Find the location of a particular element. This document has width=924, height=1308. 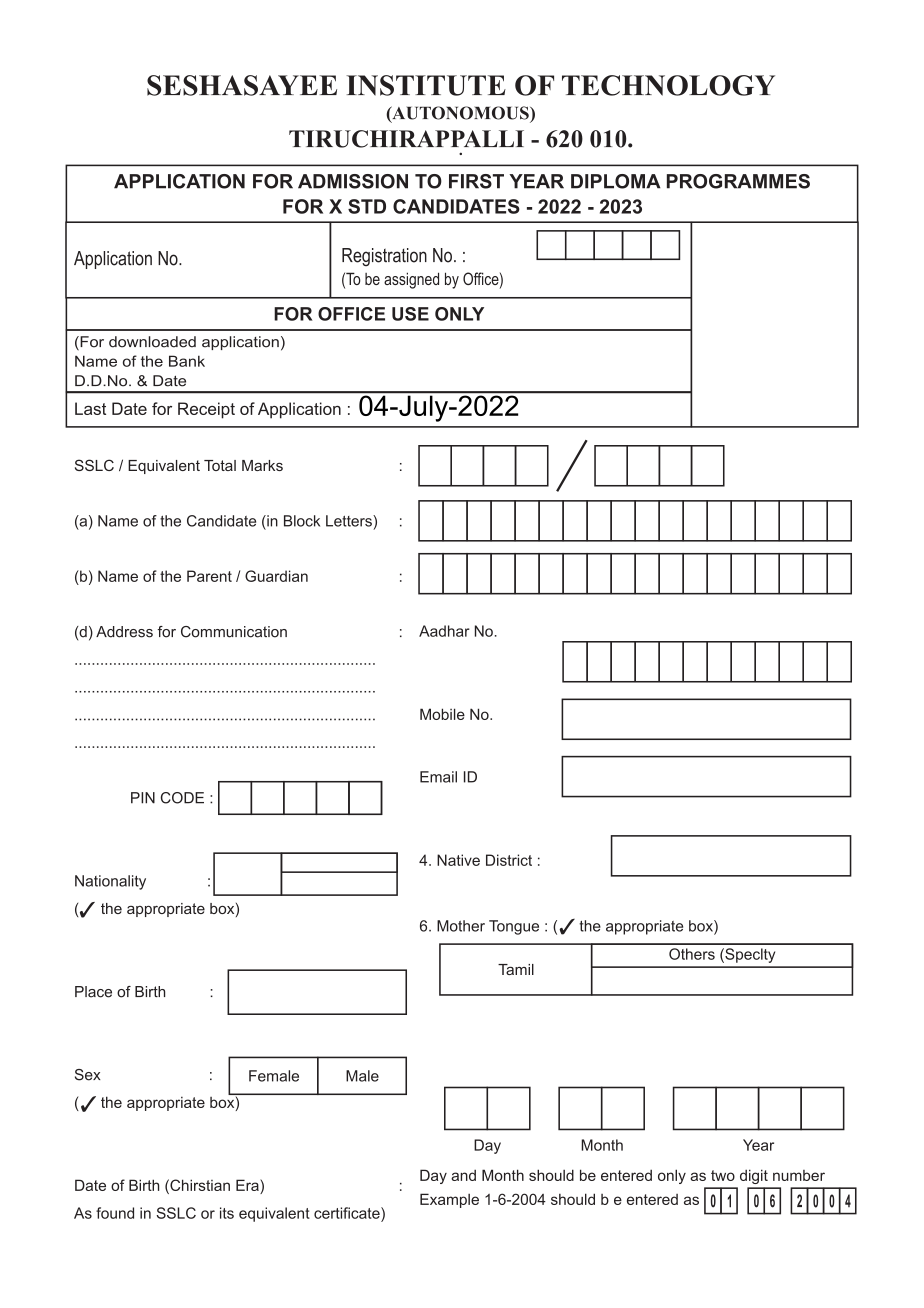

PROGRAMMES is located at coordinates (738, 181).
